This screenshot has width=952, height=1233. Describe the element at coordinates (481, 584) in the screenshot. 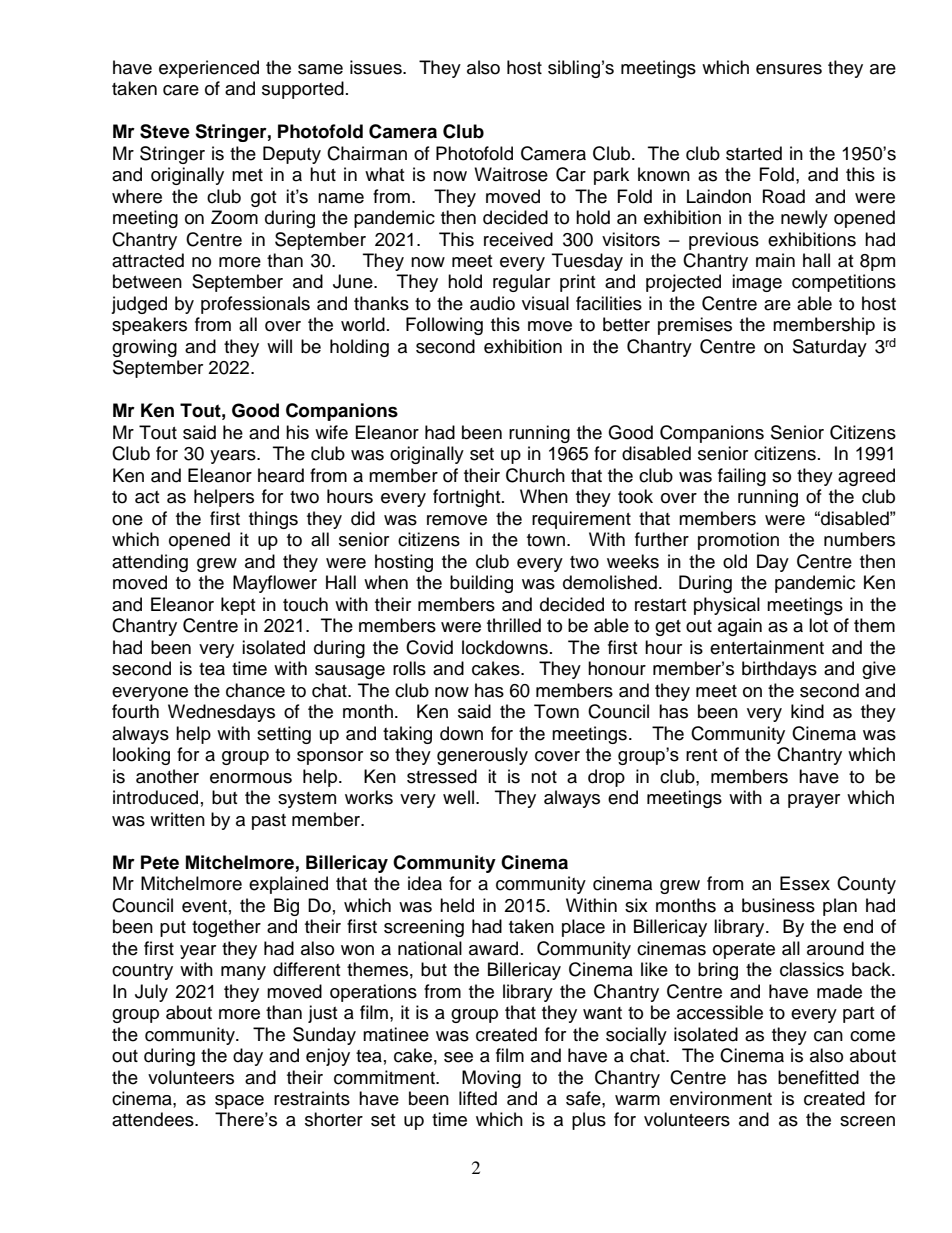

I see `building` at that location.
